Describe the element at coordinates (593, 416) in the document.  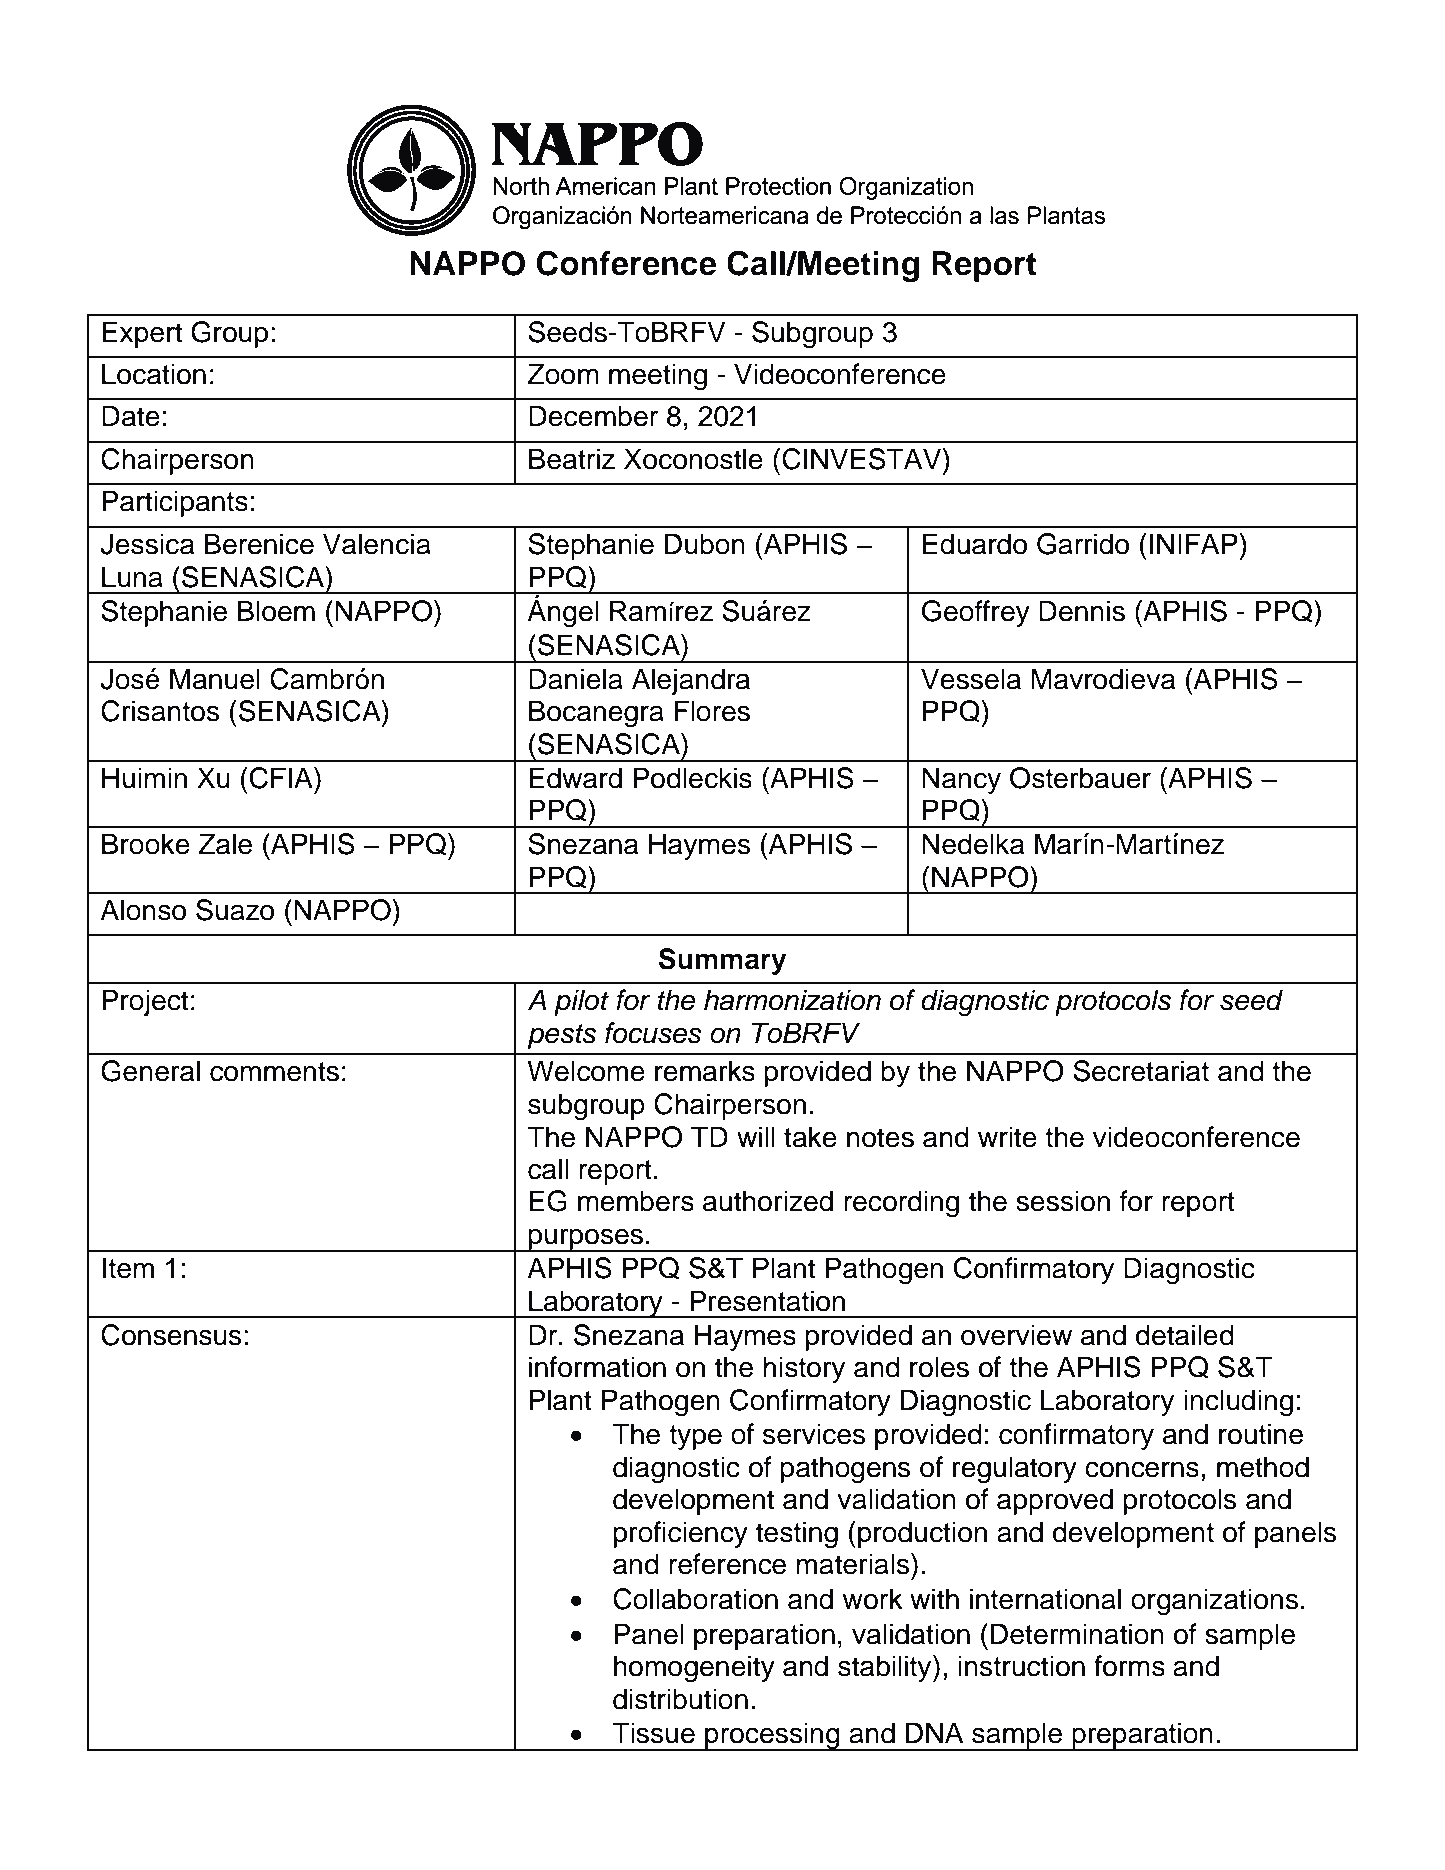
I see `December` at that location.
